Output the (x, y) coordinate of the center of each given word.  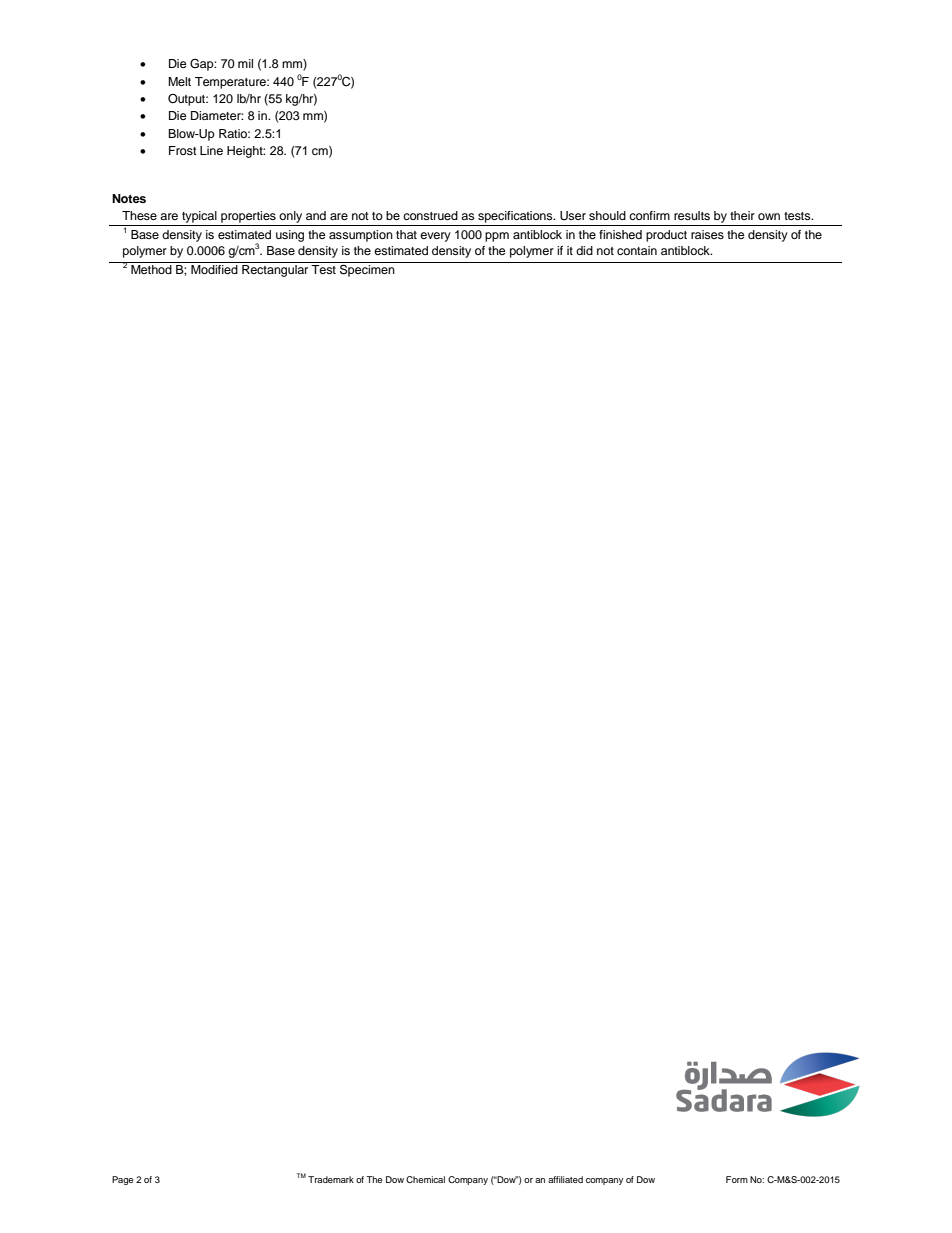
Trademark (331, 1179)
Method (151, 269)
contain (637, 250)
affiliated (565, 1179)
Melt (179, 81)
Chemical (425, 1179)
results (692, 215)
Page (122, 1180)
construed (430, 215)
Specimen (367, 269)
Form (737, 1179)
